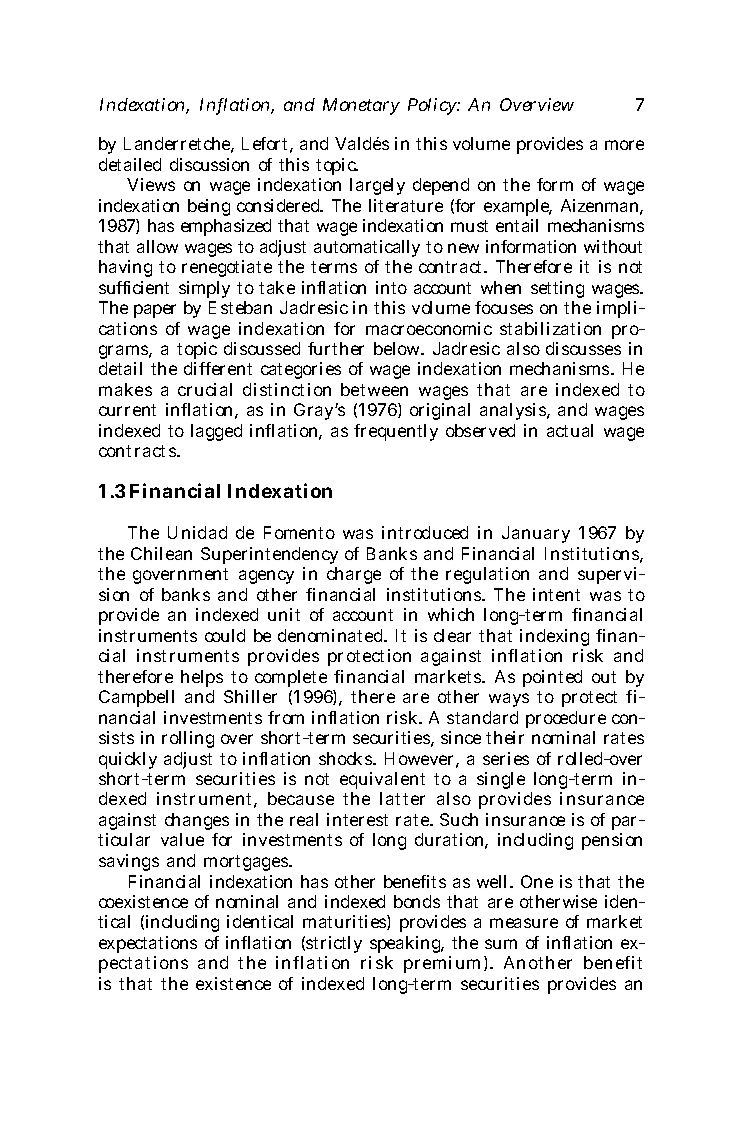 The height and width of the page is (1121, 743). Describe the element at coordinates (407, 944) in the page. I see `speaking` at that location.
